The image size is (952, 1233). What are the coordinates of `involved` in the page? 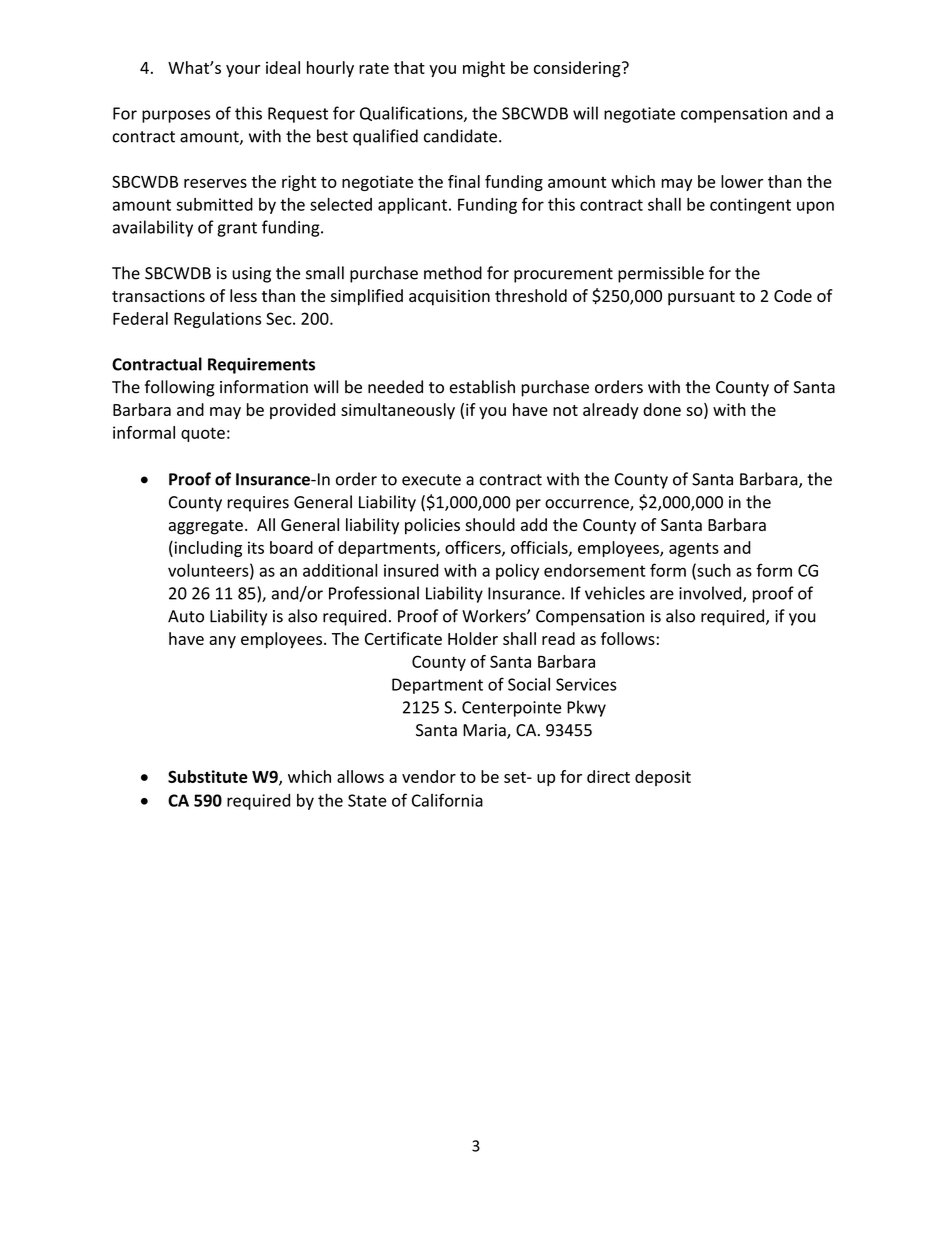 It's located at (711, 594).
